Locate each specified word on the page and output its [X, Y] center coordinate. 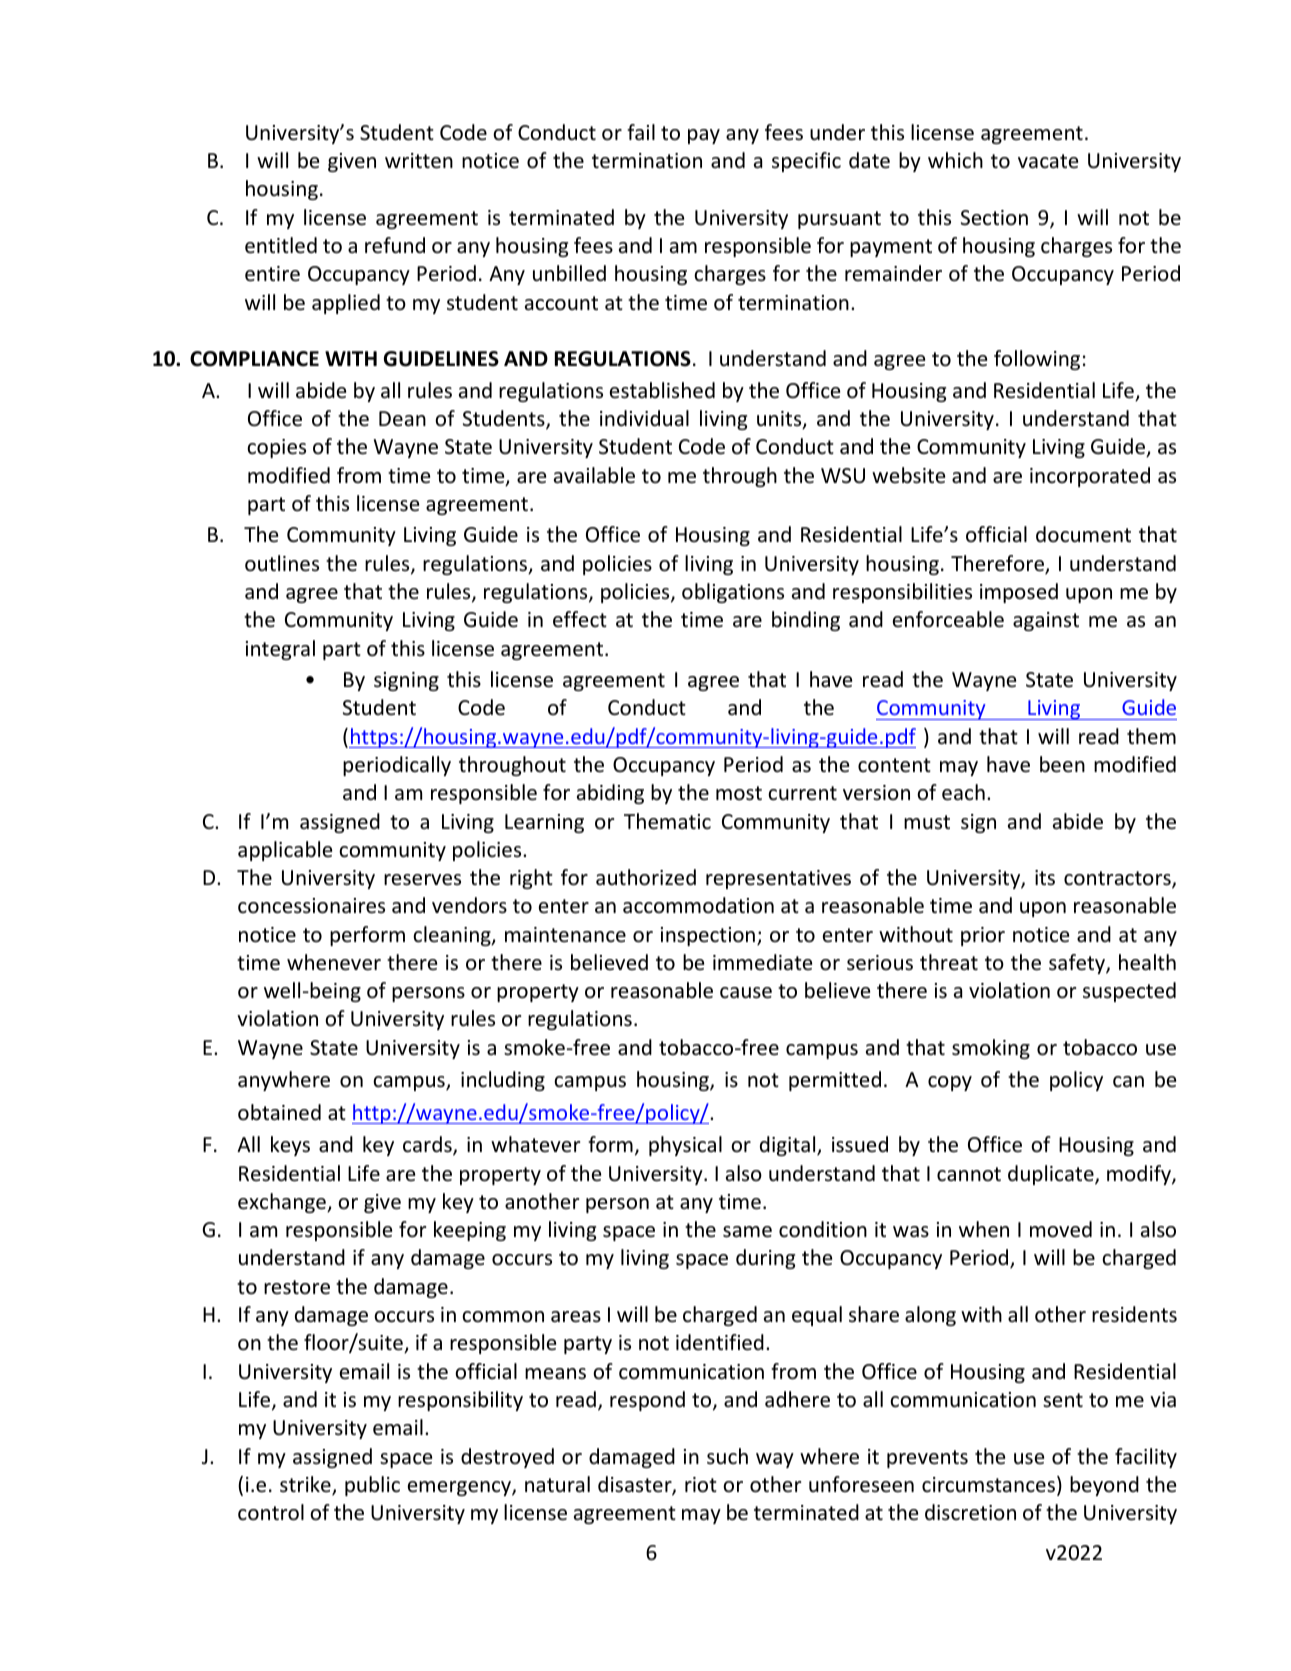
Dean [402, 418]
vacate [1048, 161]
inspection [709, 936]
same [747, 1232]
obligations [733, 593]
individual [644, 418]
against [1046, 621]
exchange [283, 1203]
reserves [422, 880]
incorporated [1090, 477]
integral [280, 650]
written [419, 161]
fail [641, 132]
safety [1078, 964]
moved [1061, 1229]
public [372, 1486]
